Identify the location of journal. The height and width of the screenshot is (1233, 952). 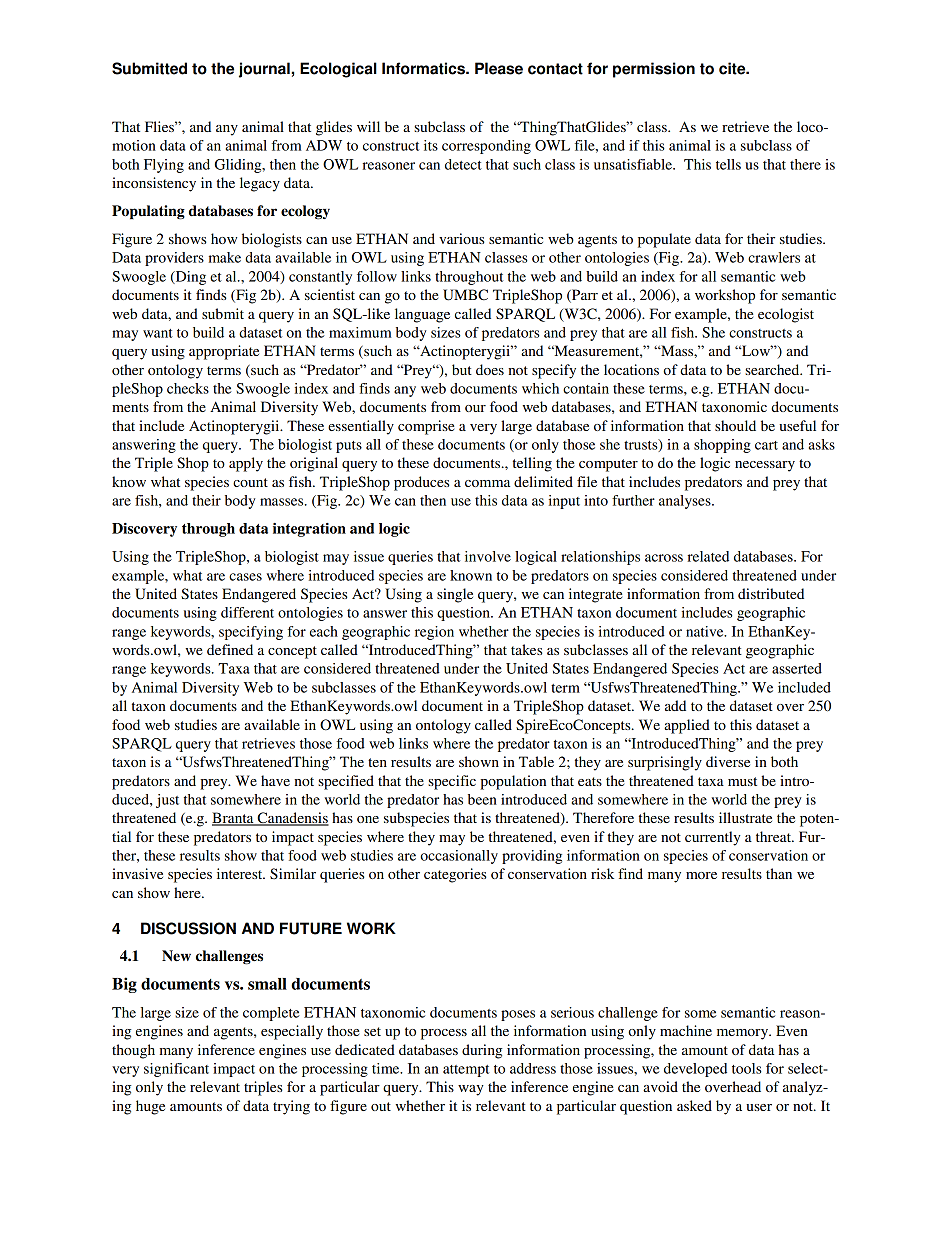
(264, 70).
